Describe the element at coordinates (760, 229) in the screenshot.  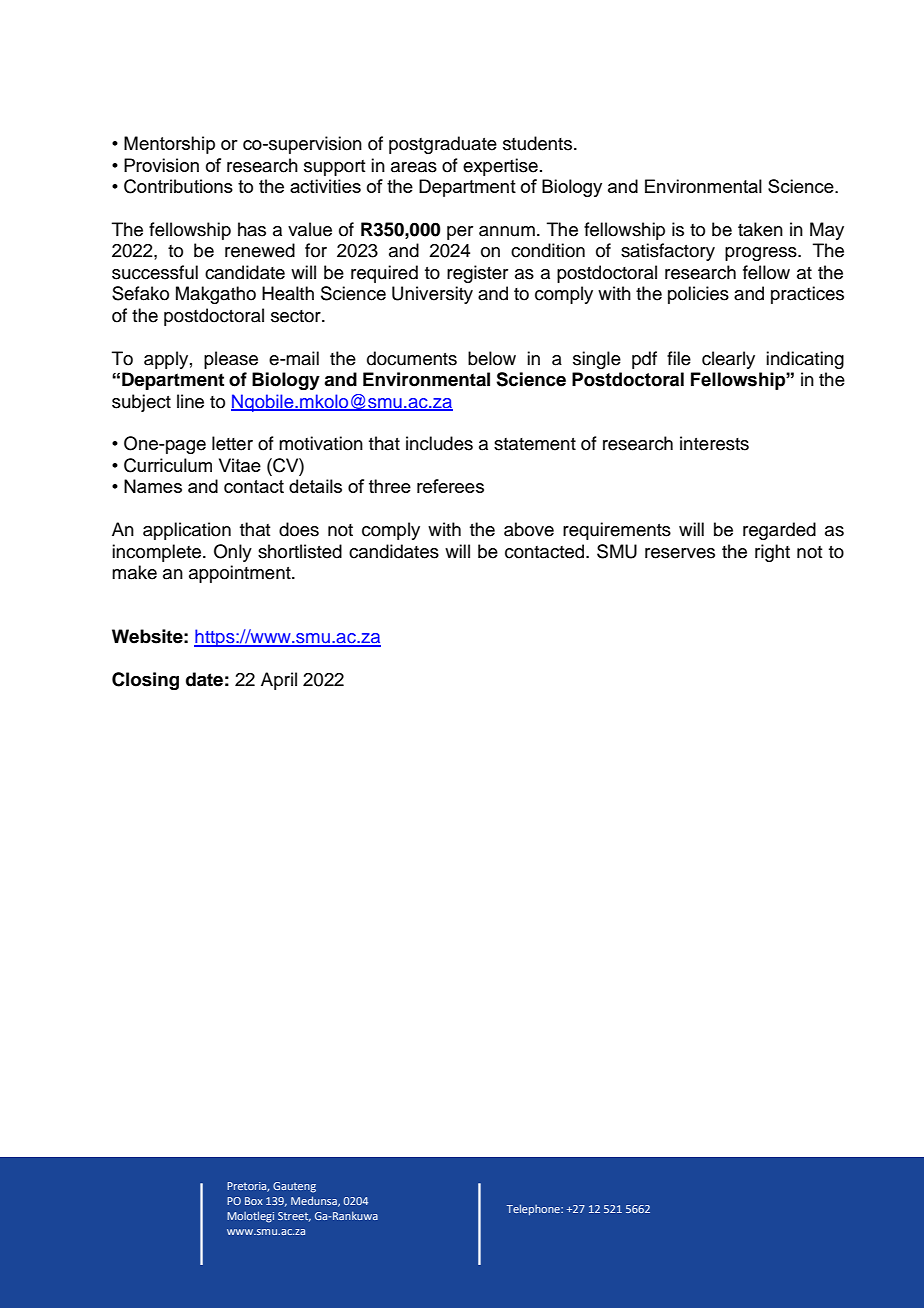
I see `taken` at that location.
